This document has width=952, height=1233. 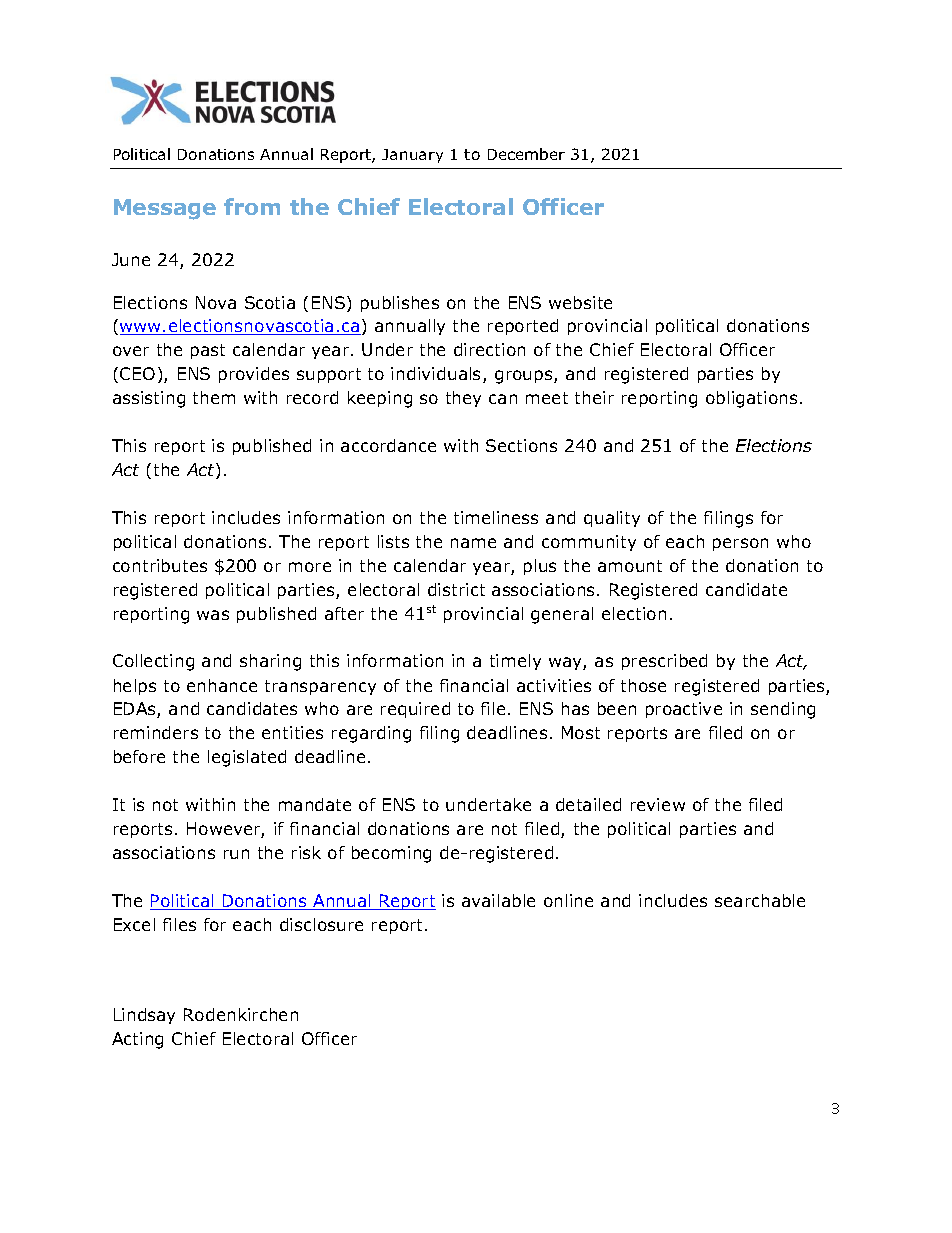 What do you see at coordinates (684, 710) in the document?
I see `proactive` at bounding box center [684, 710].
